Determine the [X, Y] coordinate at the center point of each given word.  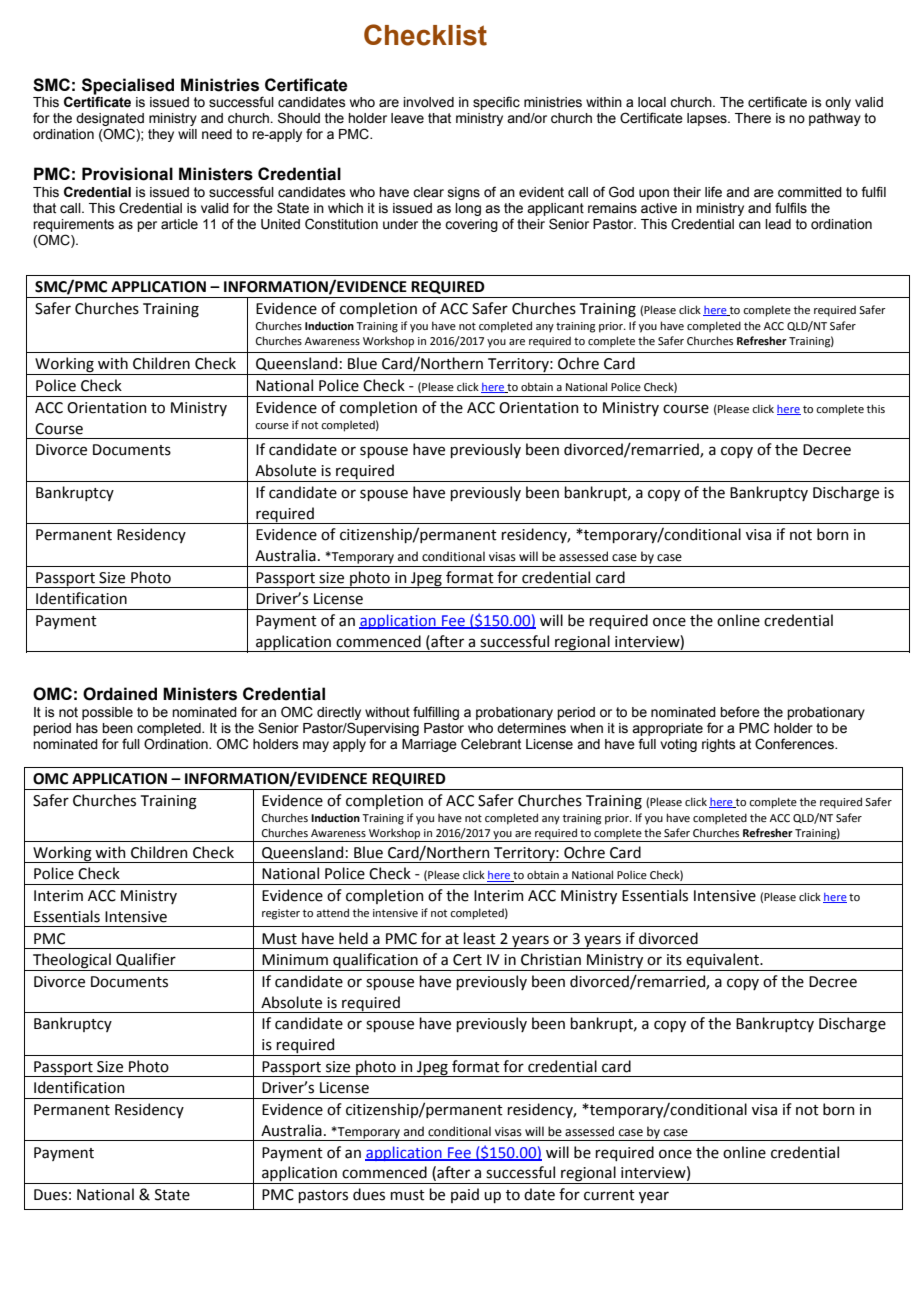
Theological [72, 962]
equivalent [723, 962]
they [161, 135]
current [609, 1195]
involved [428, 102]
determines [531, 728]
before [740, 712]
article [179, 224]
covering [471, 225]
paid [465, 1195]
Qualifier [146, 960]
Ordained [120, 694]
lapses [708, 119]
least [479, 938]
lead [778, 224]
